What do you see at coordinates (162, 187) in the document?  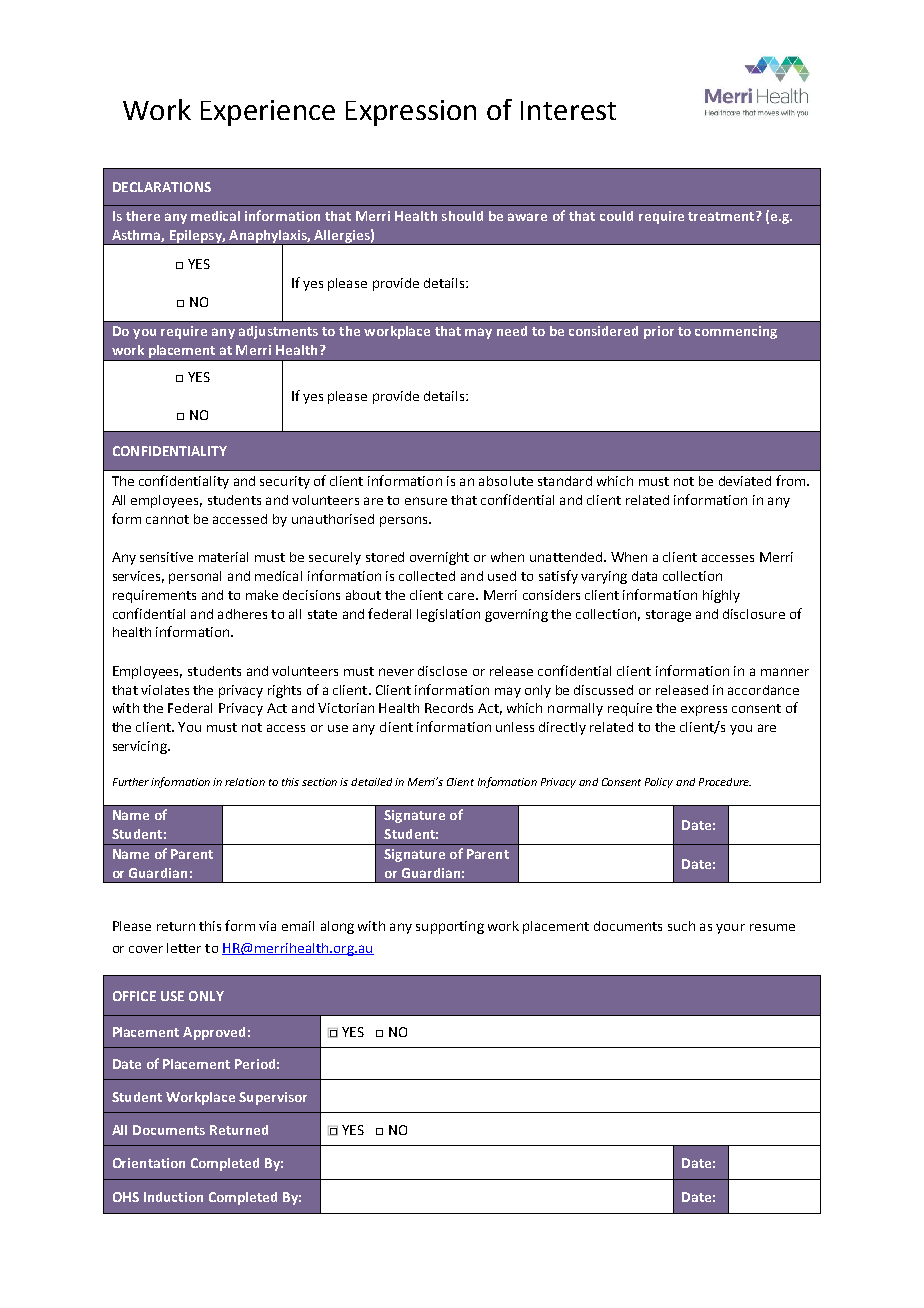 I see `DECLARATIONS` at bounding box center [162, 187].
